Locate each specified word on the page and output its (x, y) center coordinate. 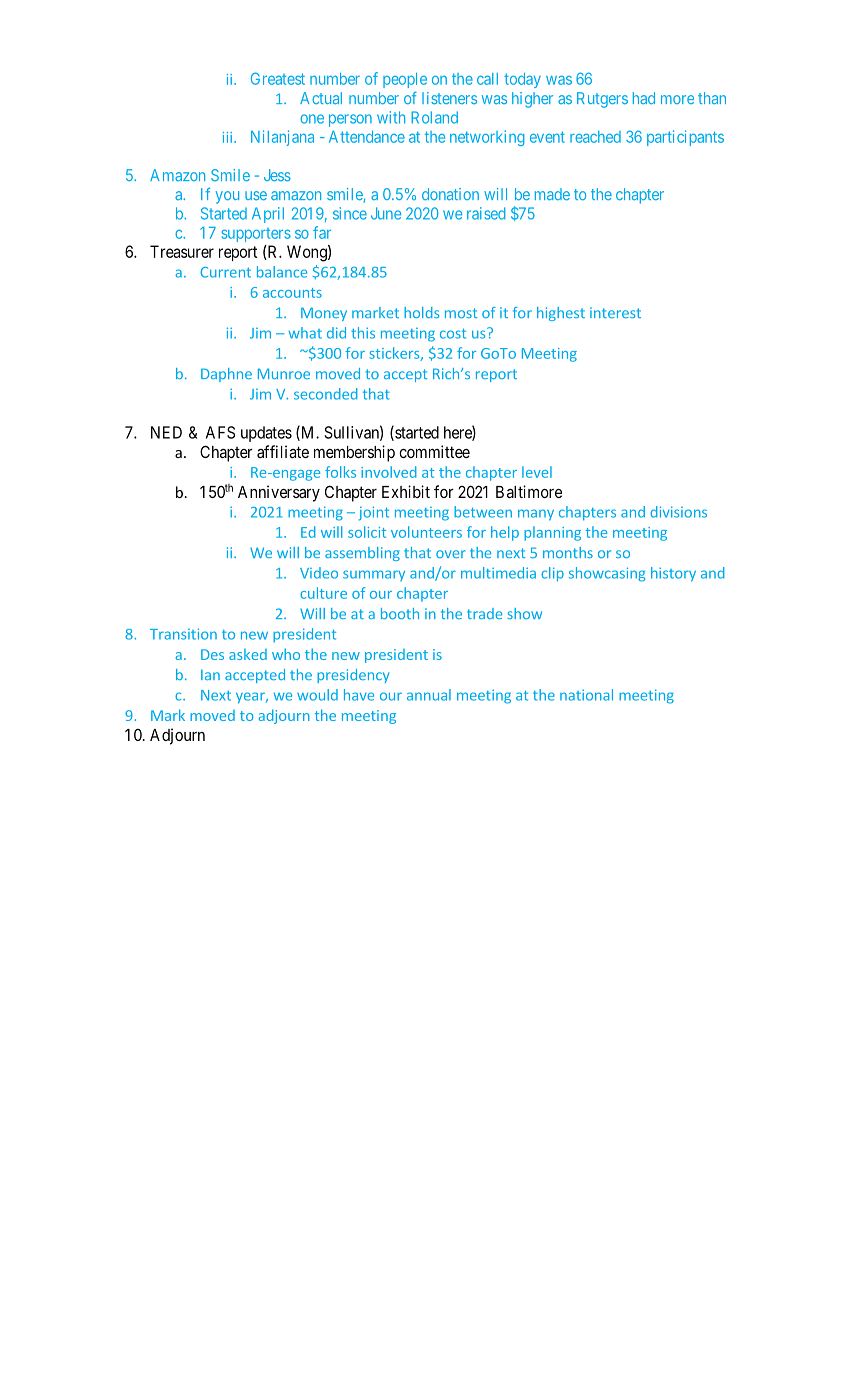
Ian (210, 675)
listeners (449, 98)
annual (429, 695)
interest (615, 312)
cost (453, 333)
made (552, 194)
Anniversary (279, 493)
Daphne (226, 375)
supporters (256, 235)
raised (486, 213)
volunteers (426, 532)
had (644, 98)
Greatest (278, 78)
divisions (678, 512)
